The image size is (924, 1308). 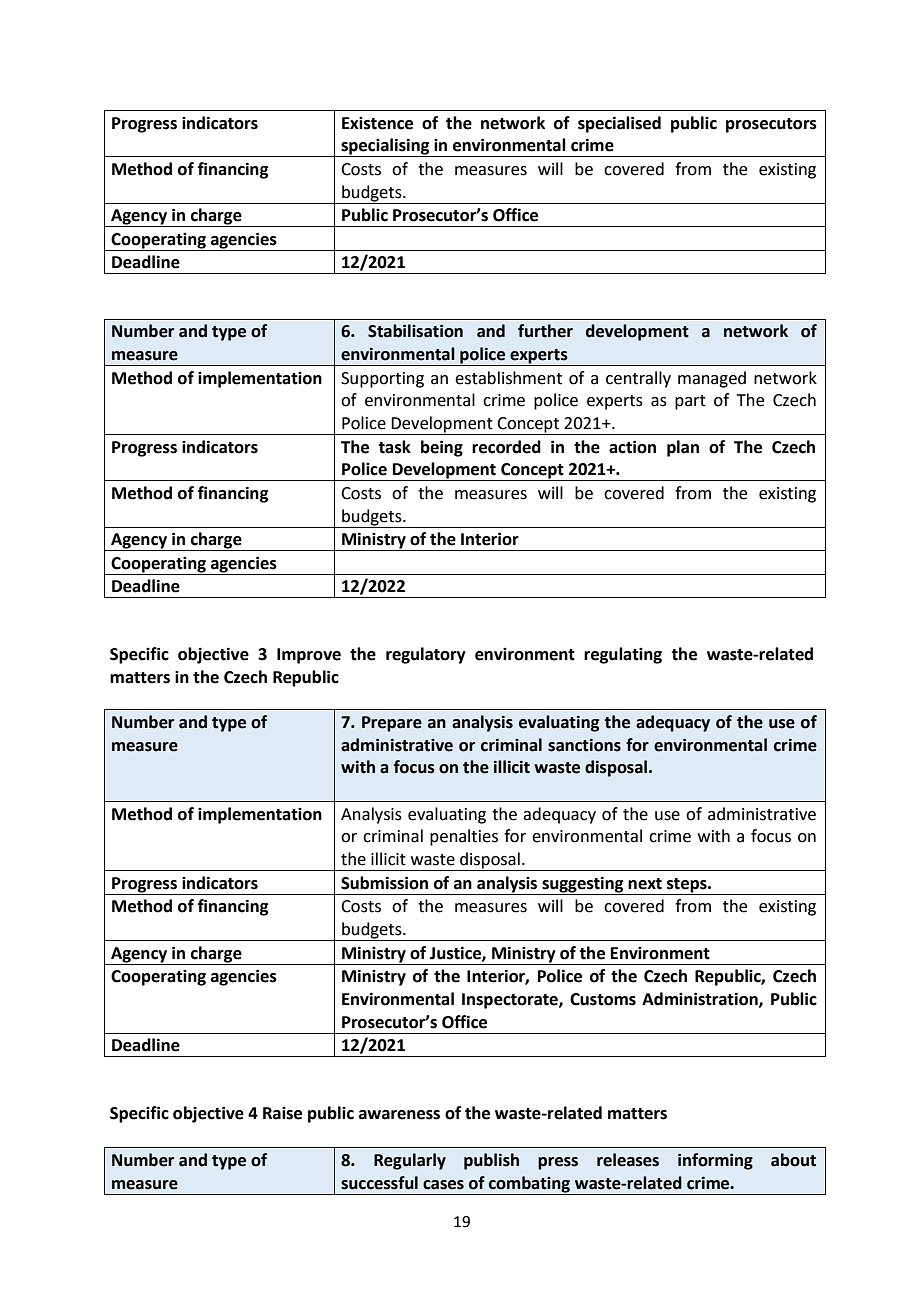 What do you see at coordinates (508, 378) in the image?
I see `establishment` at bounding box center [508, 378].
